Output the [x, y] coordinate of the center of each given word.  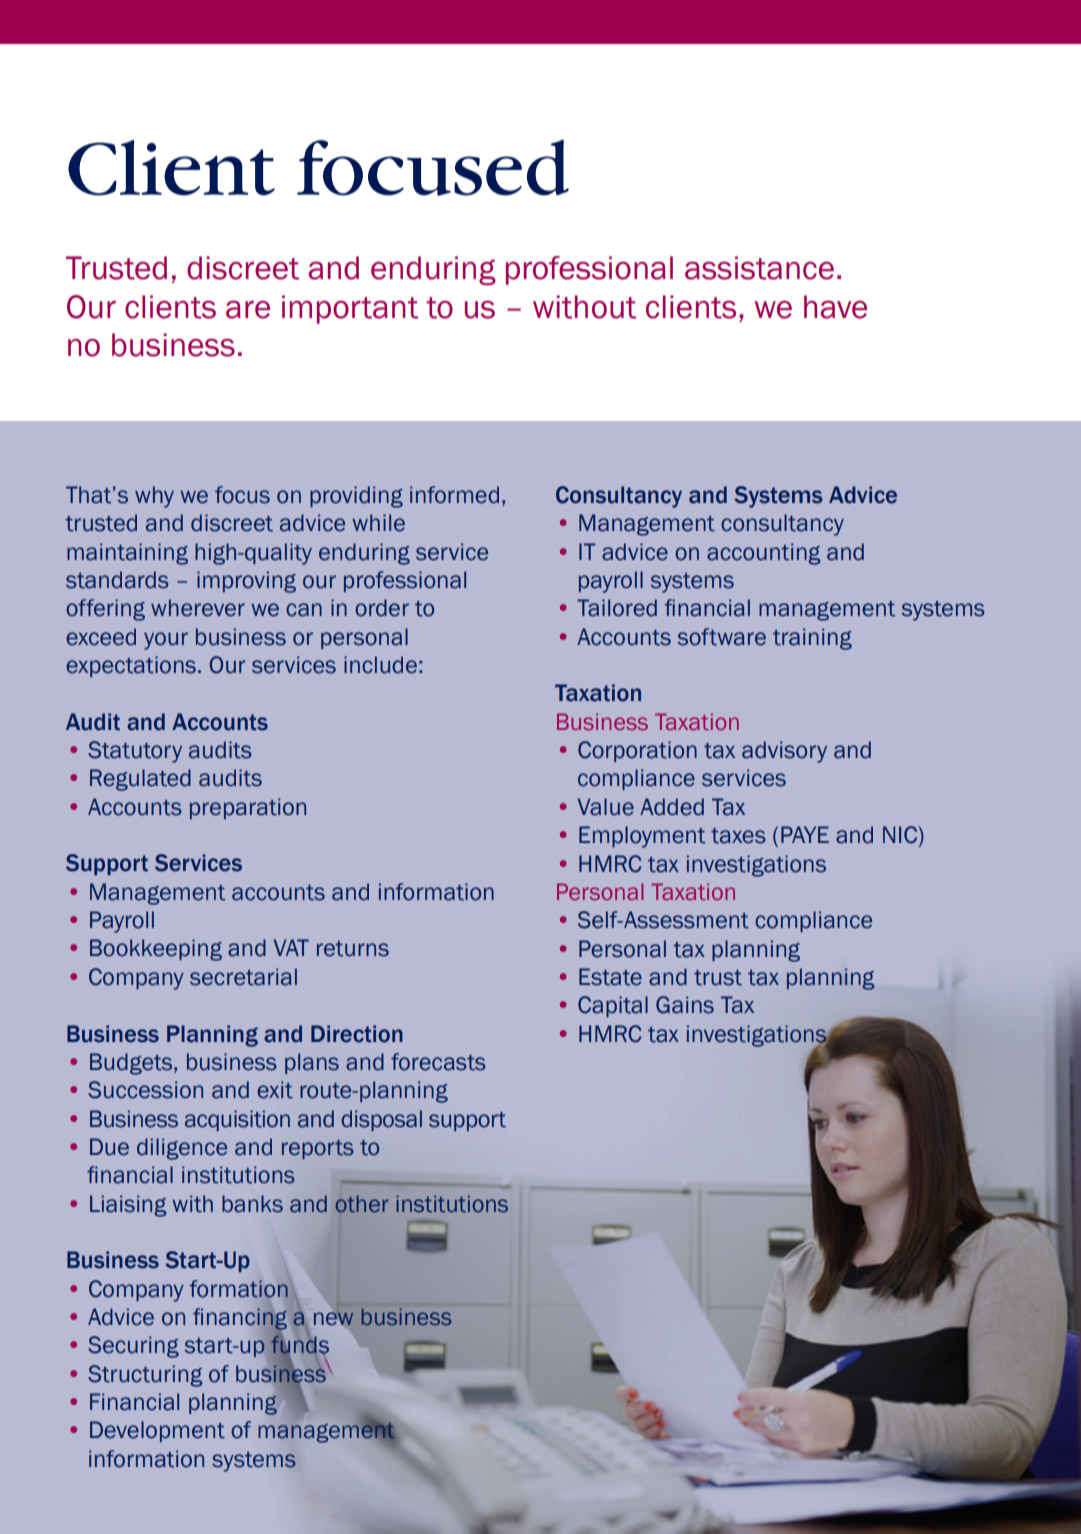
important [350, 309]
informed [454, 495]
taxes [738, 836]
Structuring [145, 1376]
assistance [759, 268]
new [334, 1318]
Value [606, 807]
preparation [248, 808]
